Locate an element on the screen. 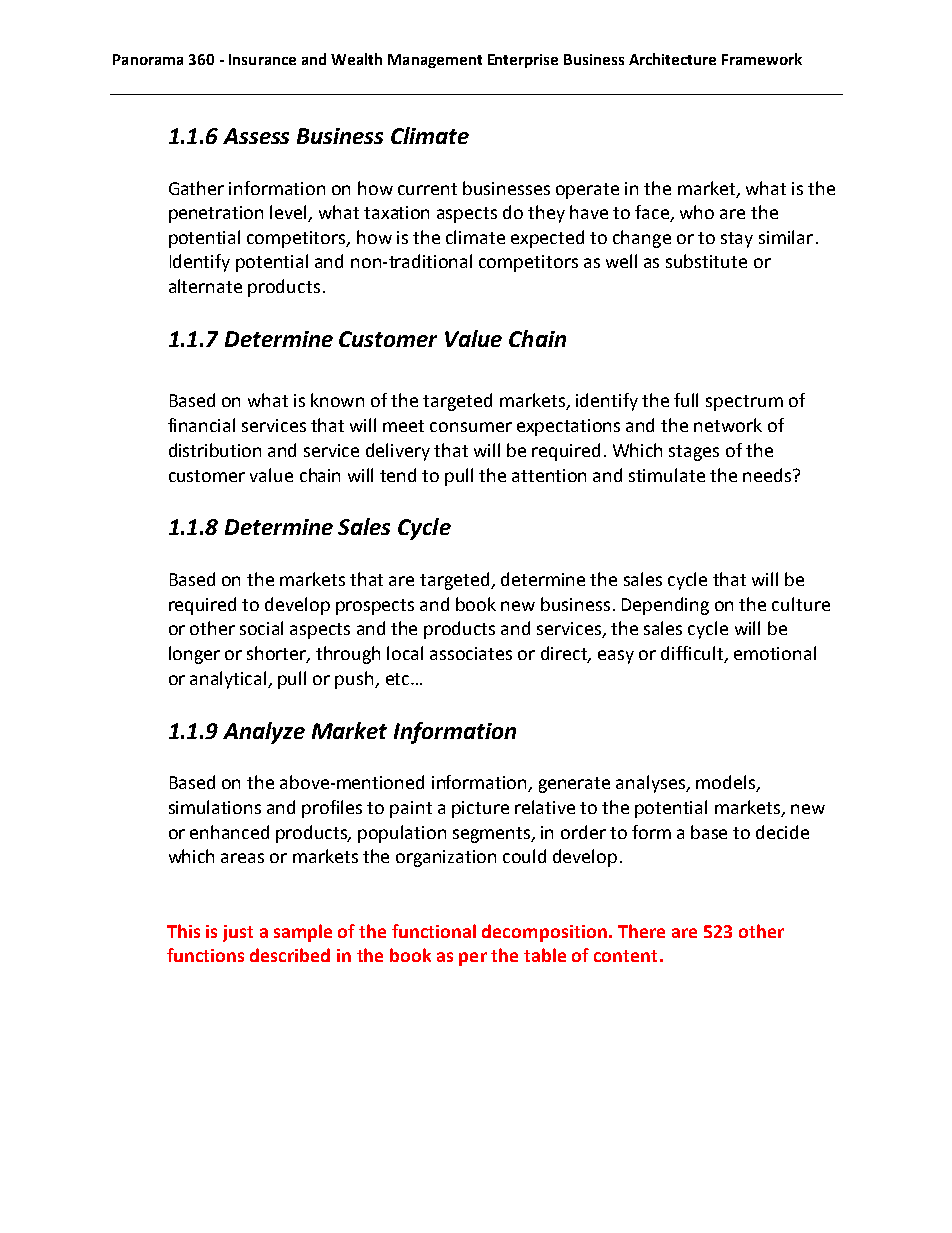  associates is located at coordinates (471, 653).
